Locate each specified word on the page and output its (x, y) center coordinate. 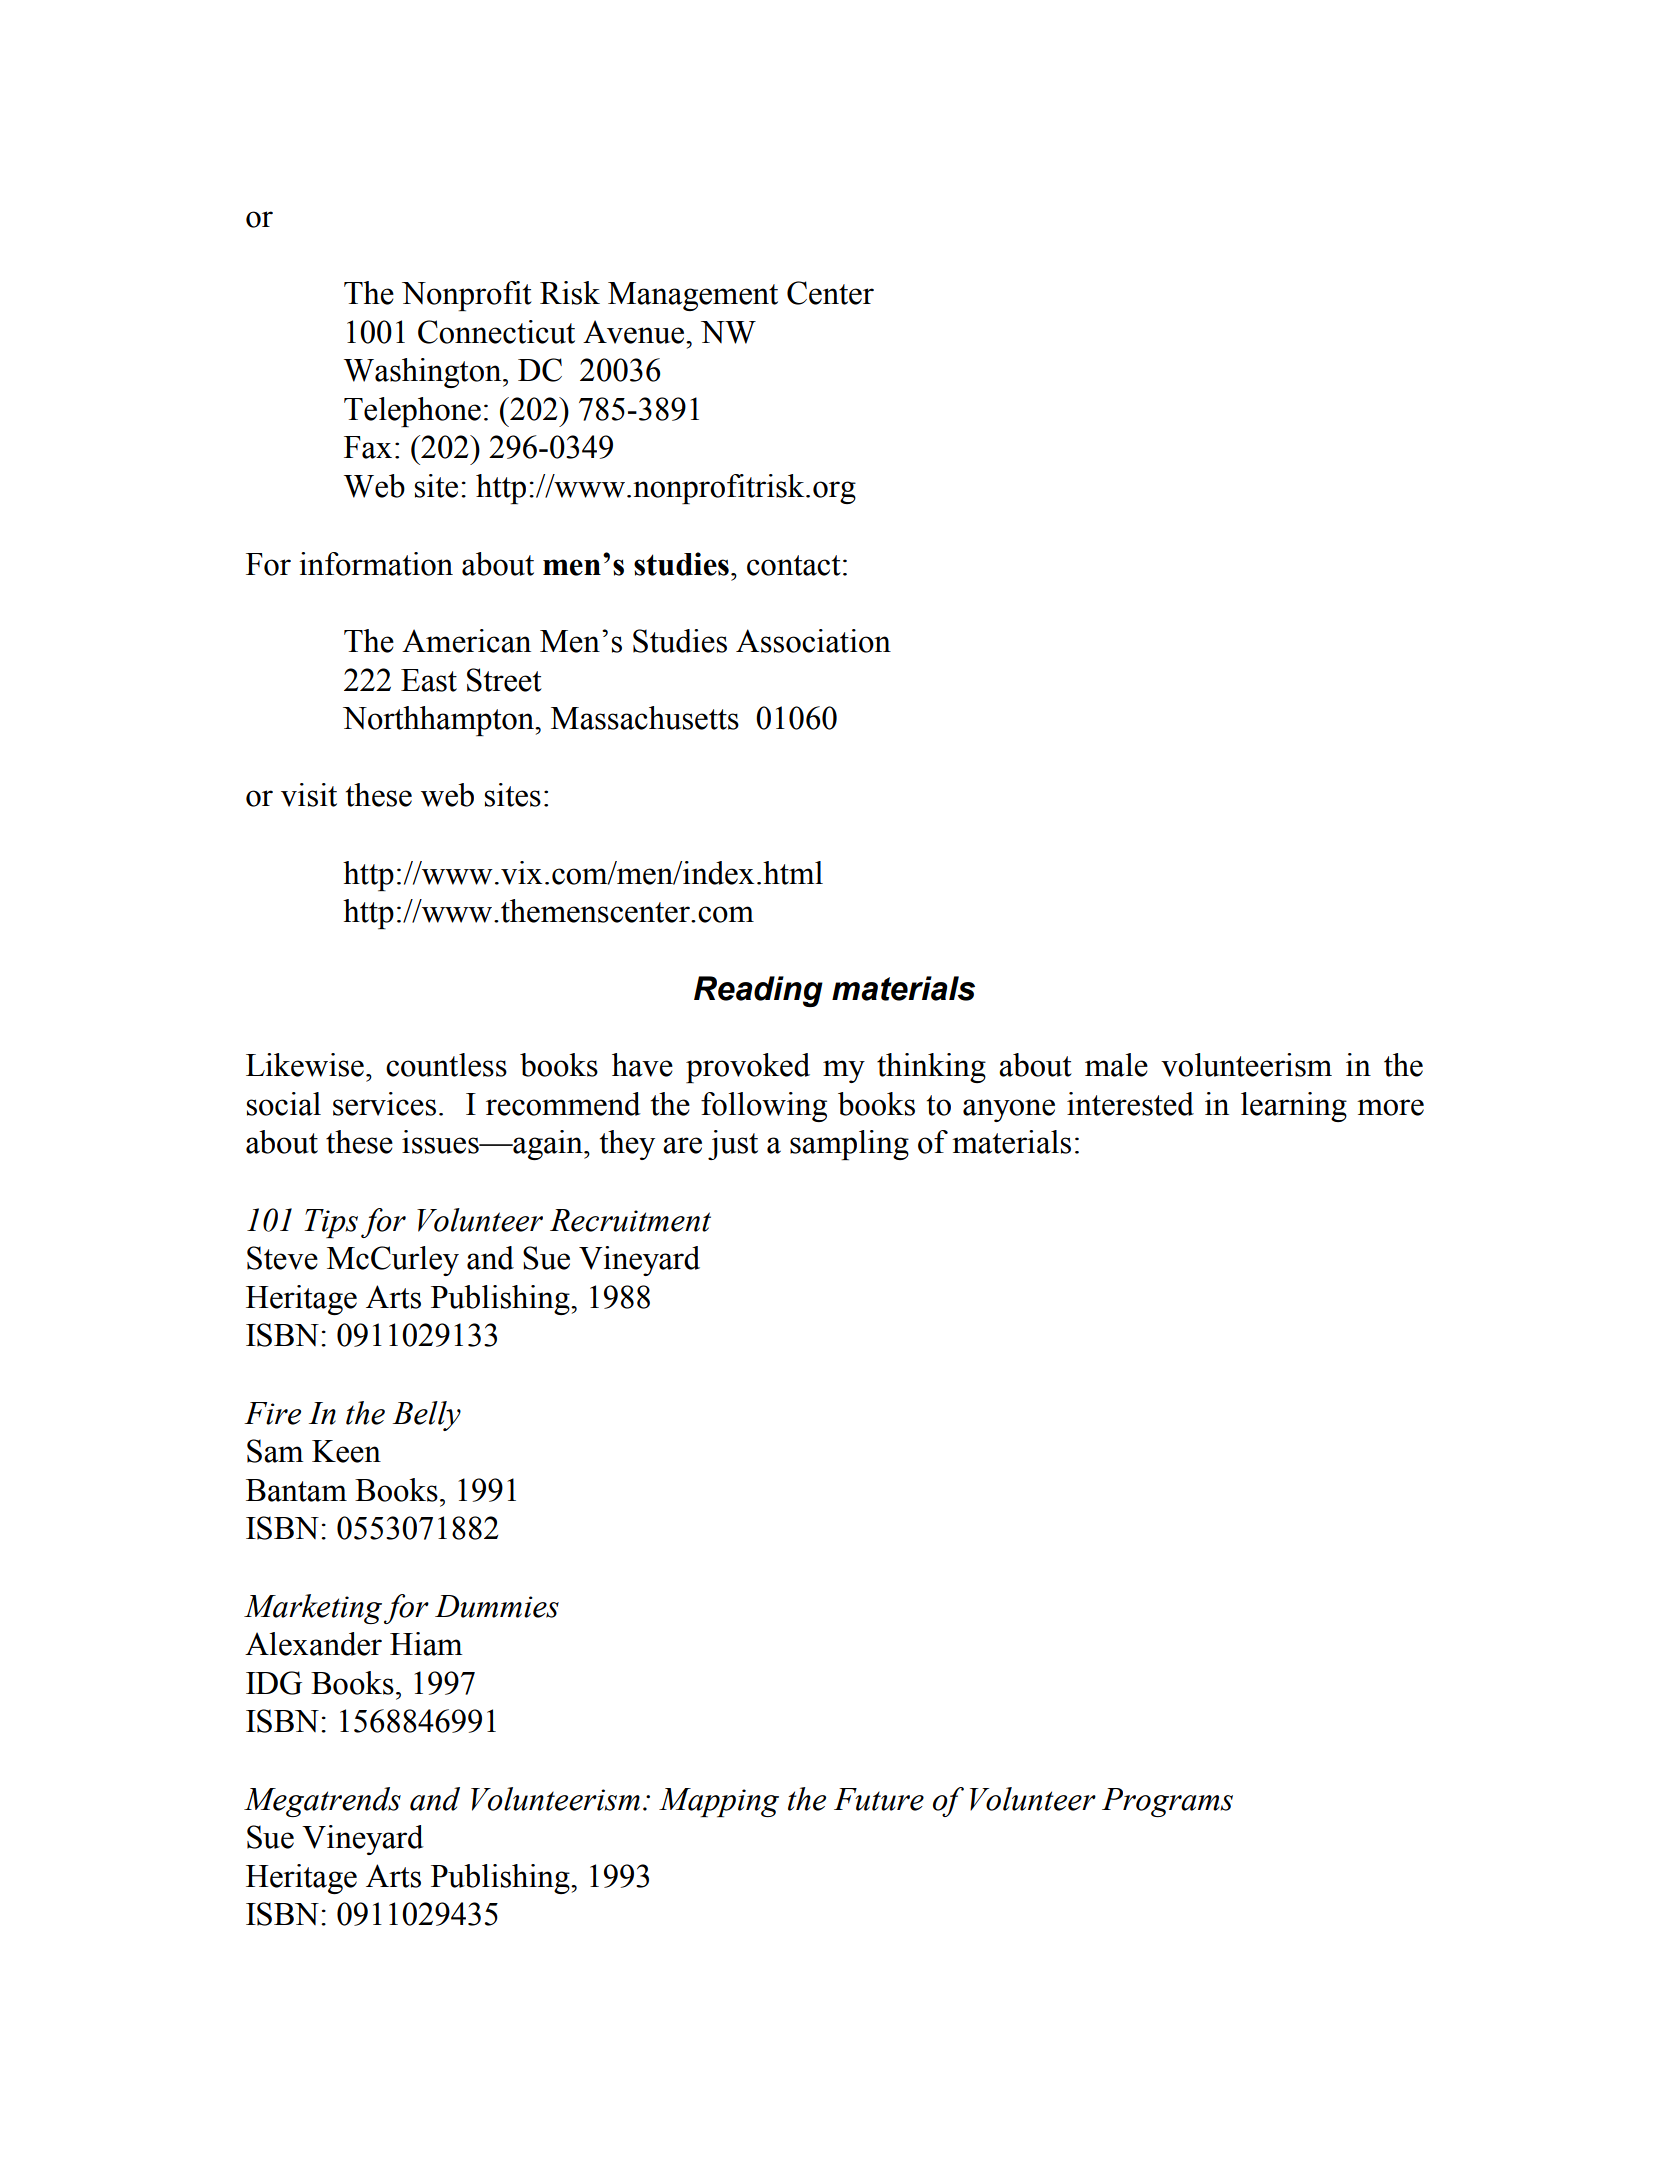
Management (693, 296)
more (1390, 1107)
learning (1294, 1107)
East (429, 680)
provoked (748, 1068)
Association (813, 641)
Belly (426, 1416)
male (1116, 1065)
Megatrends (322, 1802)
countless (446, 1065)
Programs (1167, 1802)
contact (794, 565)
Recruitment (630, 1220)
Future (879, 1799)
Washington (424, 373)
